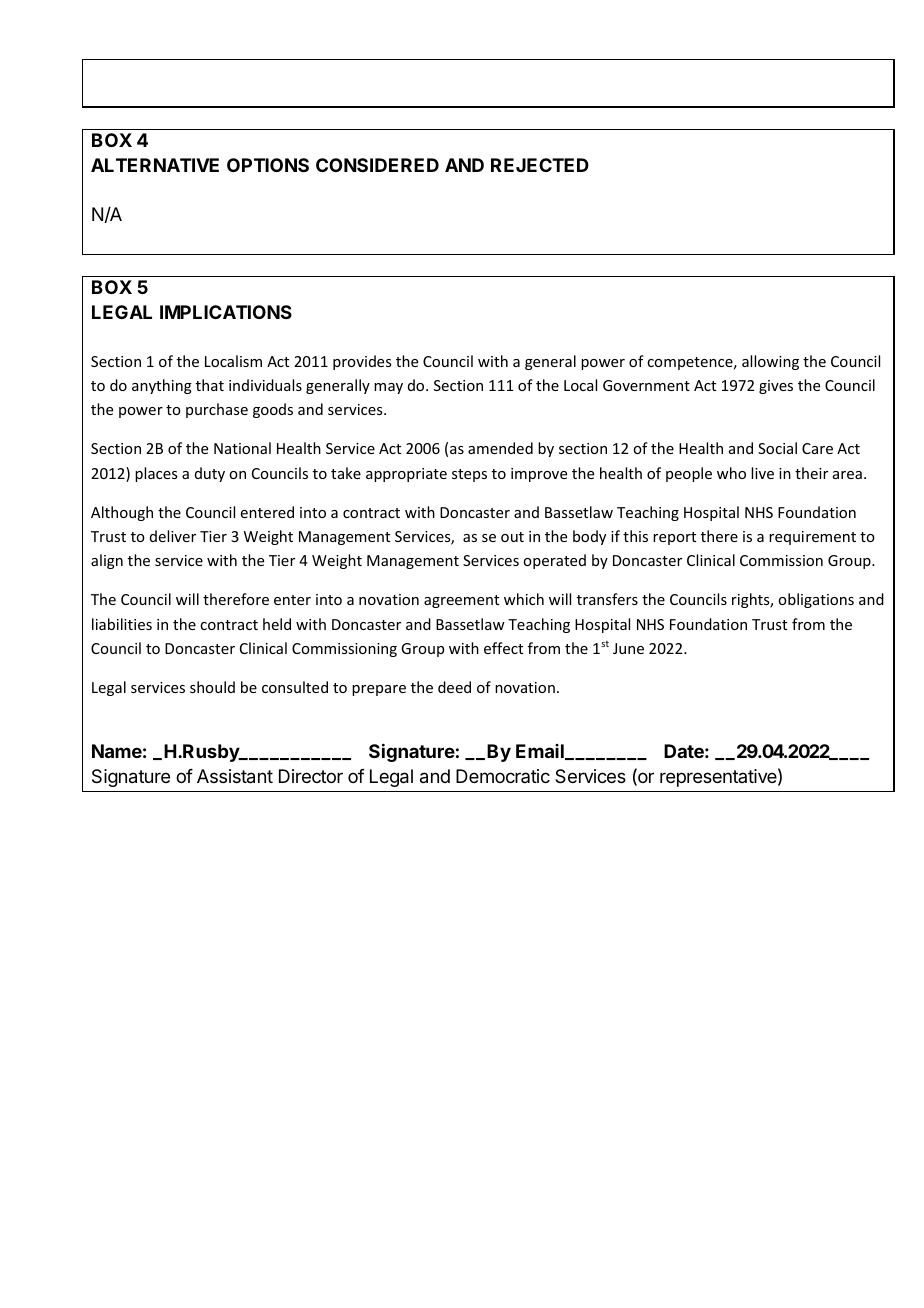 The image size is (924, 1308). Describe the element at coordinates (155, 165) in the image. I see `ALTERNATIVE` at that location.
